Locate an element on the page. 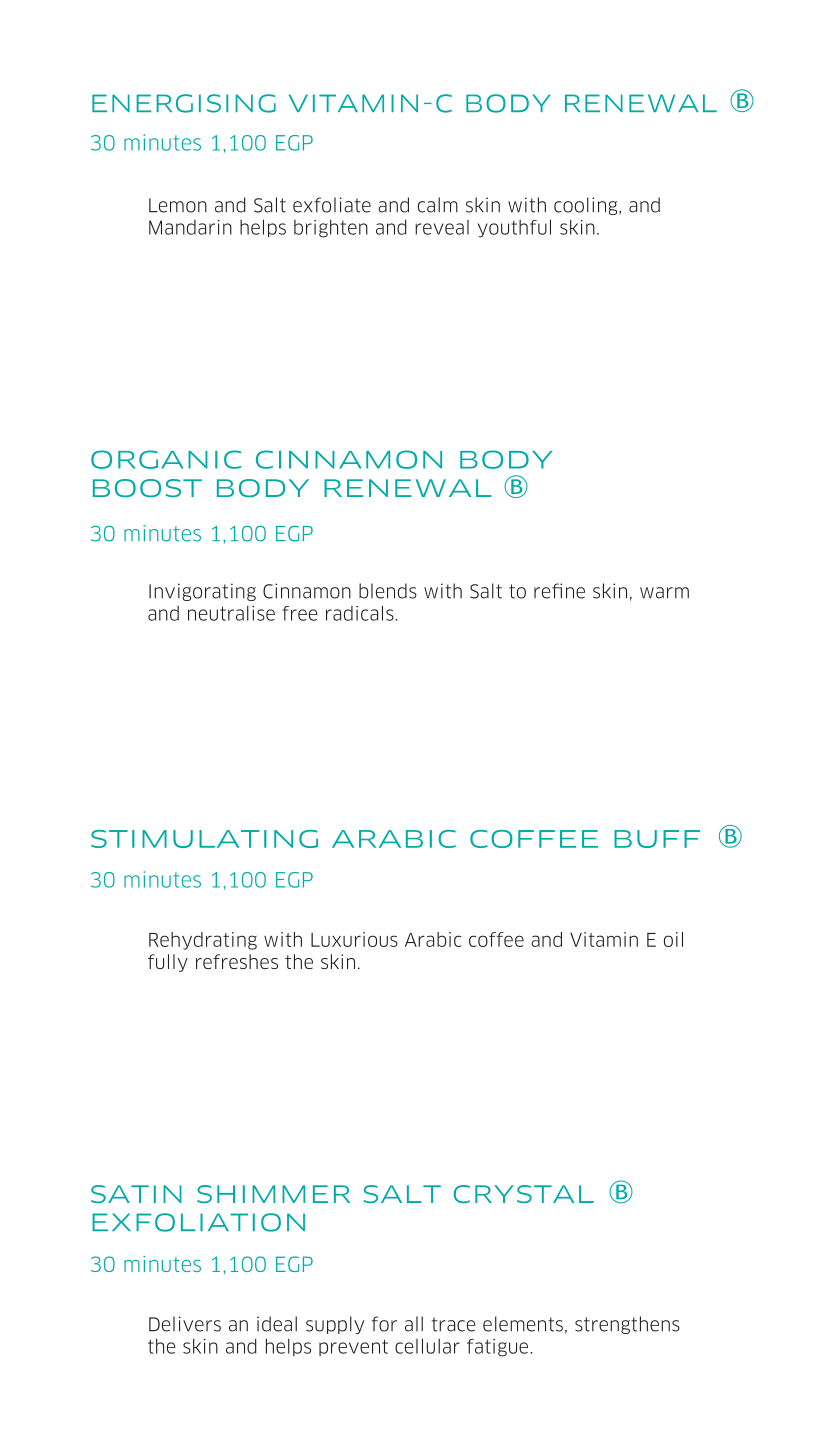  Invigorating is located at coordinates (202, 592).
